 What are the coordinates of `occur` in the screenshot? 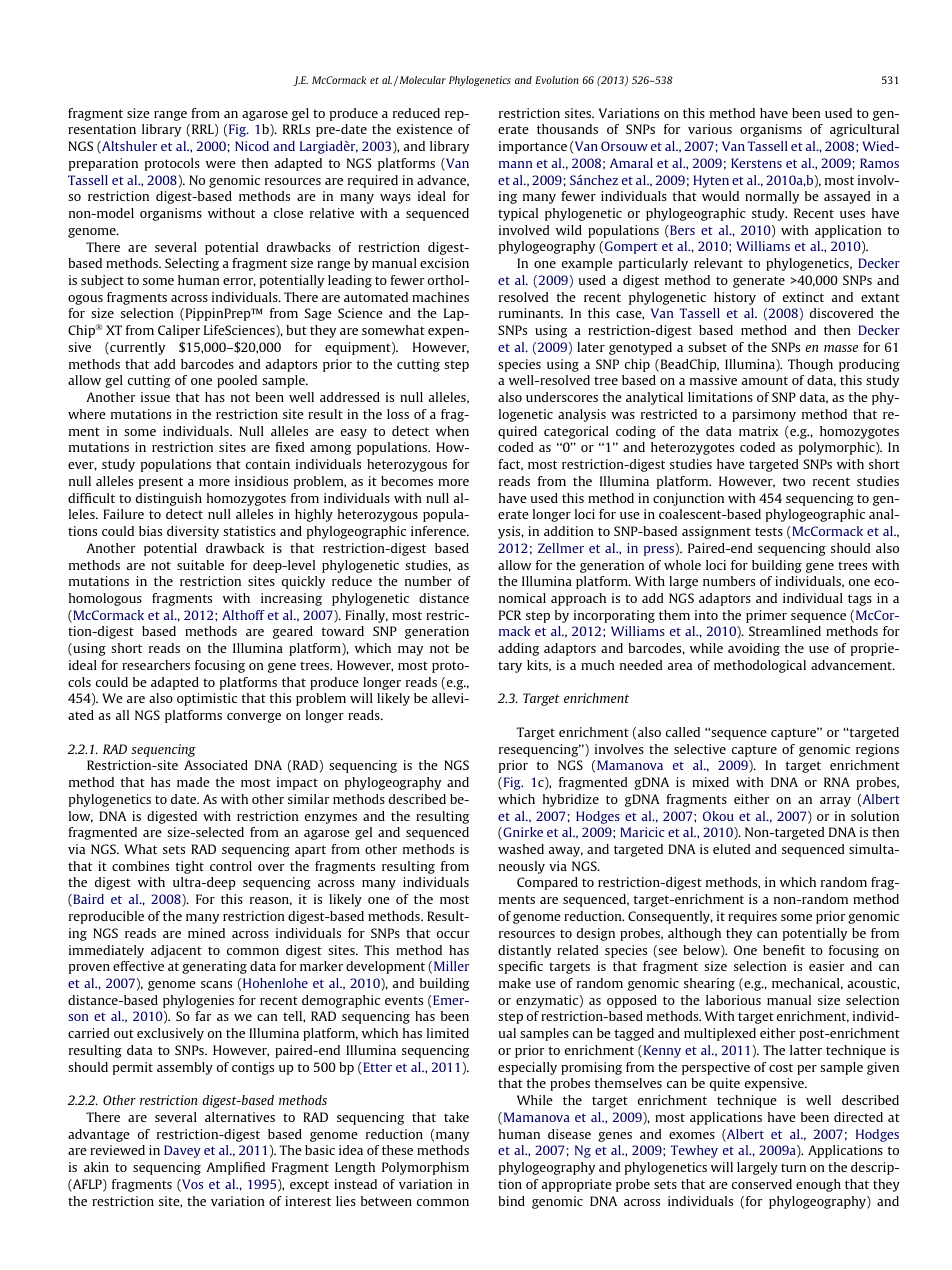 It's located at (453, 934).
